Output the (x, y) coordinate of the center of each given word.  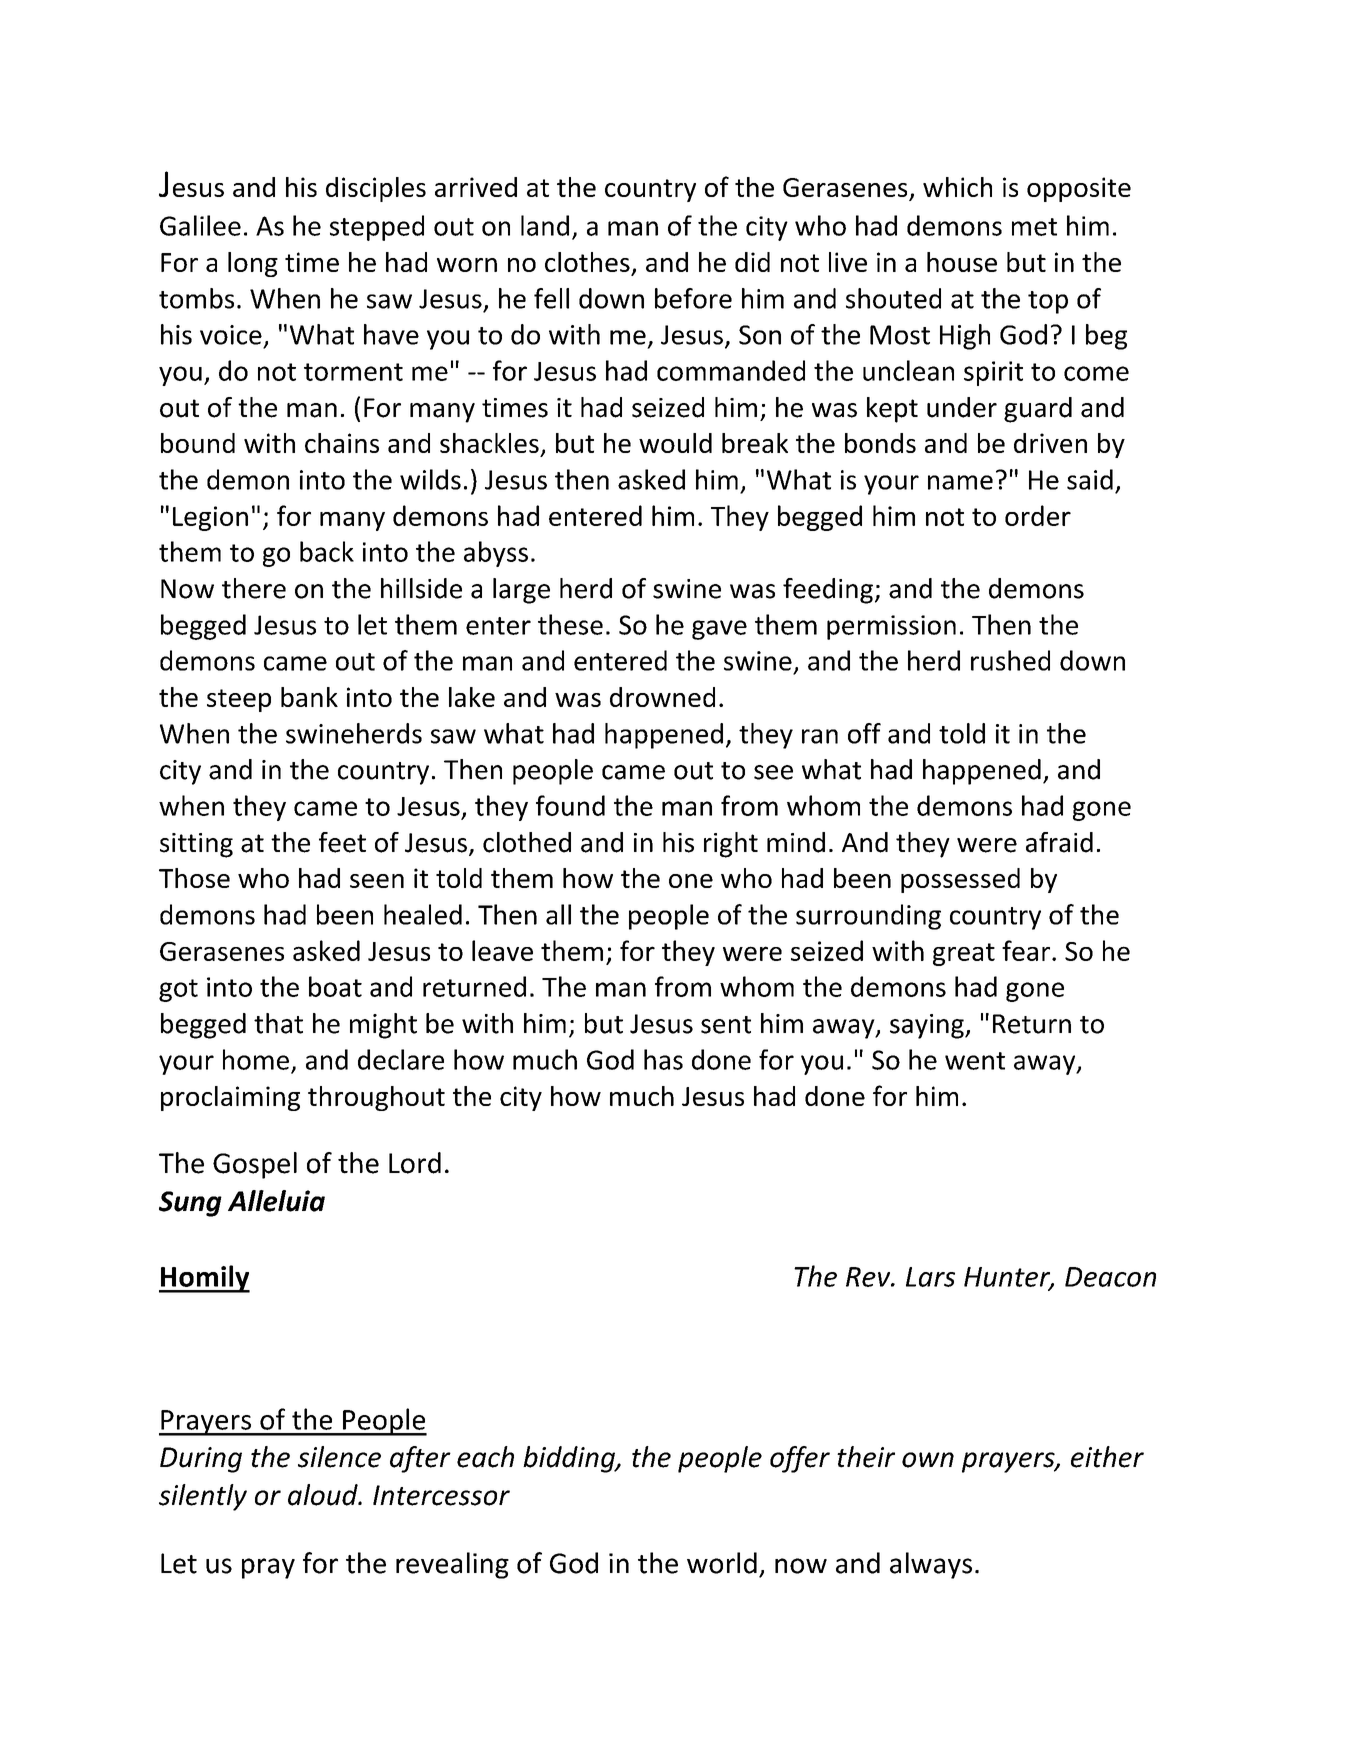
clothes (588, 263)
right (731, 845)
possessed (960, 880)
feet (342, 842)
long (253, 264)
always (931, 1565)
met (1034, 227)
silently (203, 1497)
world (722, 1563)
